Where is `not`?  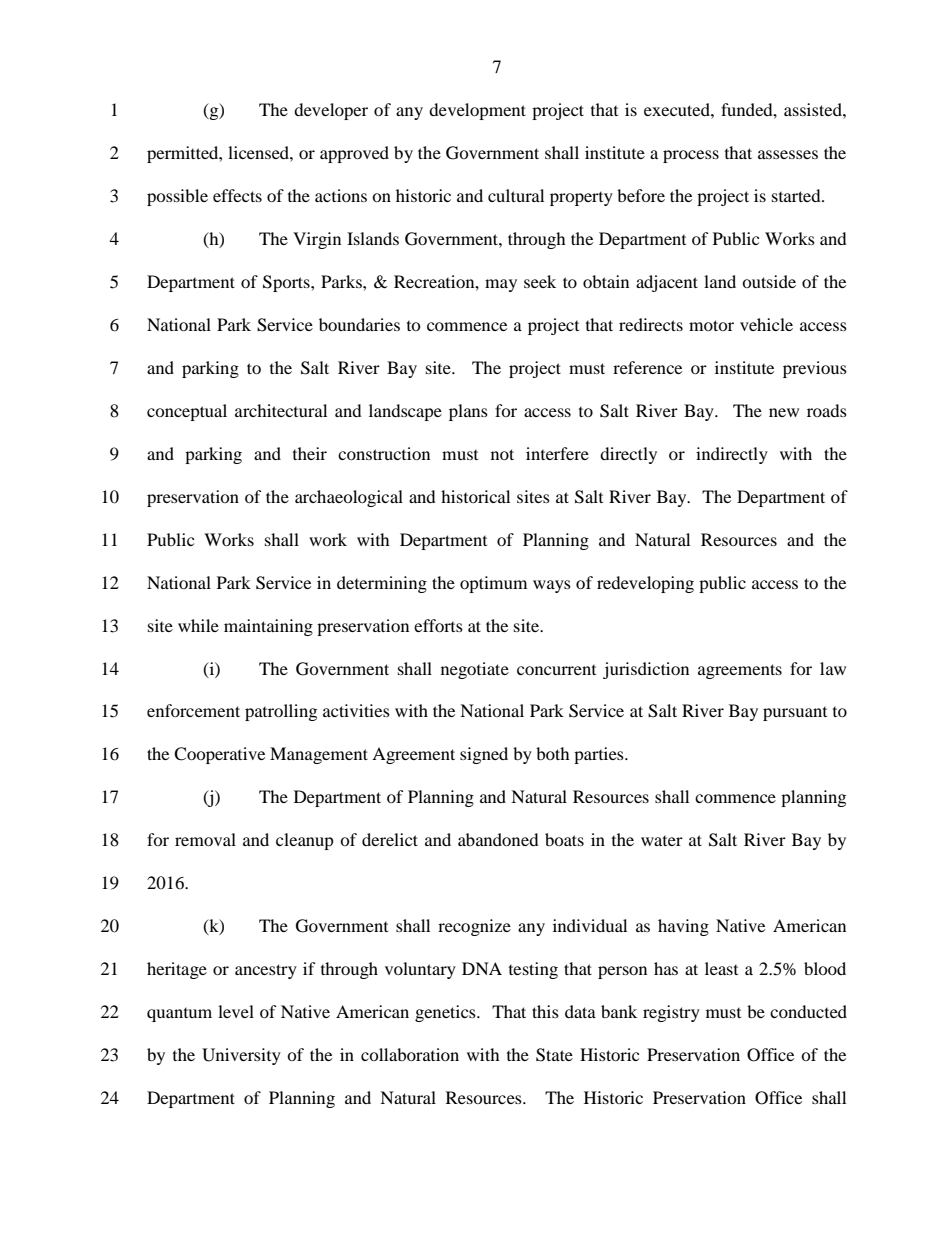 not is located at coordinates (502, 454).
